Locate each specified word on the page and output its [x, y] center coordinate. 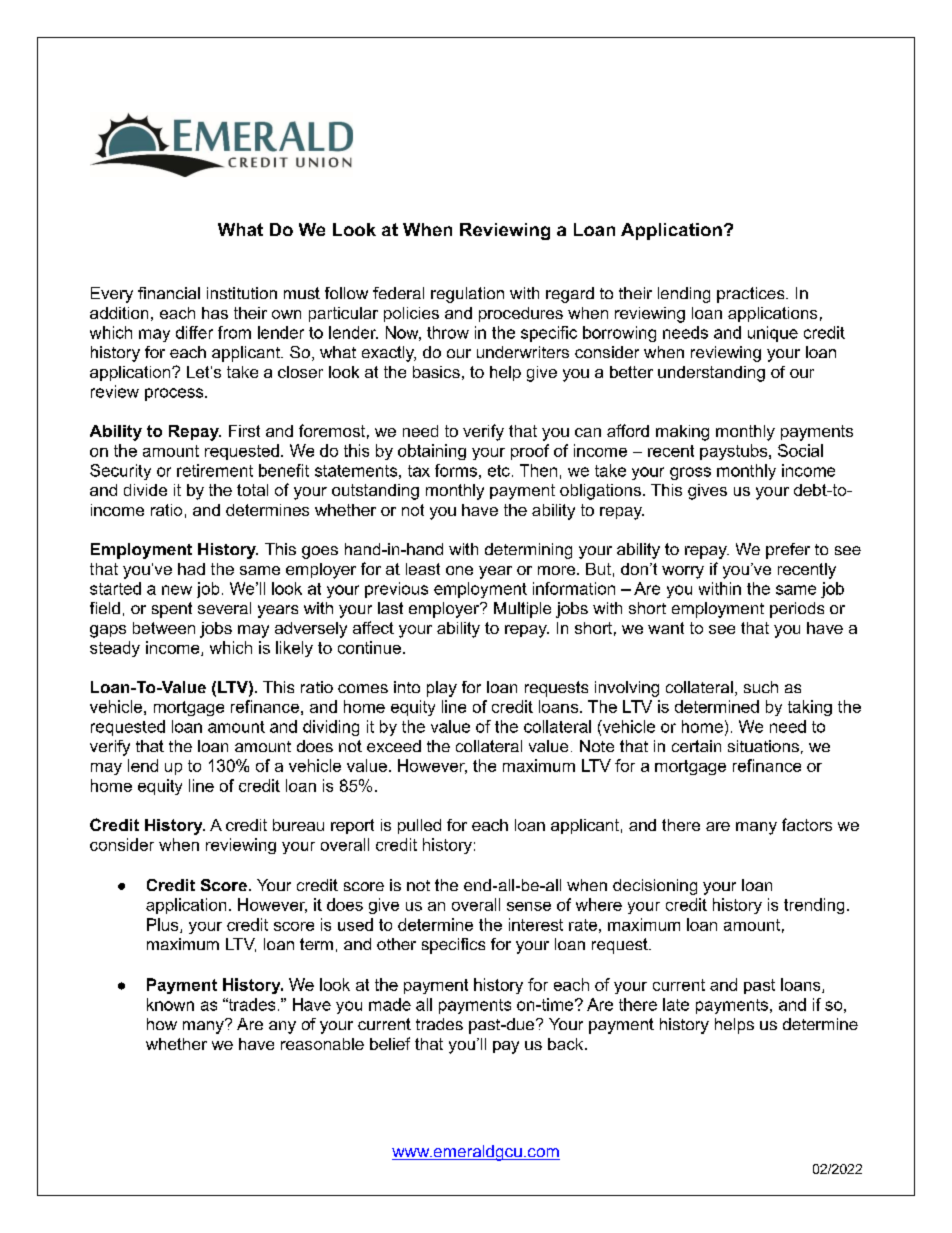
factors [807, 824]
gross [690, 473]
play [442, 689]
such [761, 687]
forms [456, 470]
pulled [419, 826]
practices [752, 295]
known [170, 1004]
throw [448, 332]
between [164, 628]
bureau [298, 825]
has [215, 313]
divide [145, 490]
